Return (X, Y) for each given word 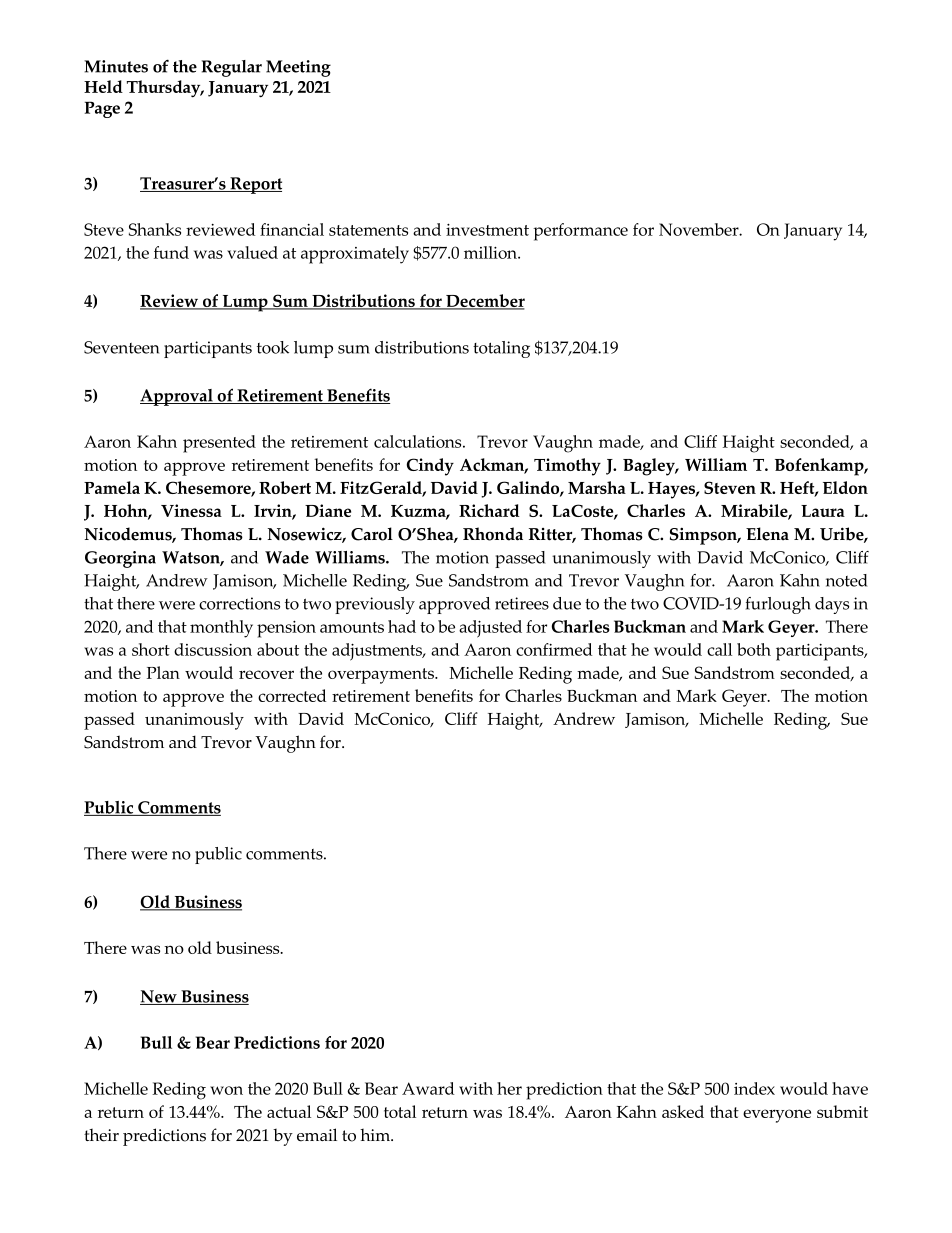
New (159, 997)
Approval (177, 397)
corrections (239, 603)
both (754, 649)
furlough (778, 605)
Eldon (845, 487)
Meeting (298, 68)
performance (580, 232)
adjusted (490, 629)
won (226, 1090)
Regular (232, 68)
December (484, 302)
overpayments (382, 676)
